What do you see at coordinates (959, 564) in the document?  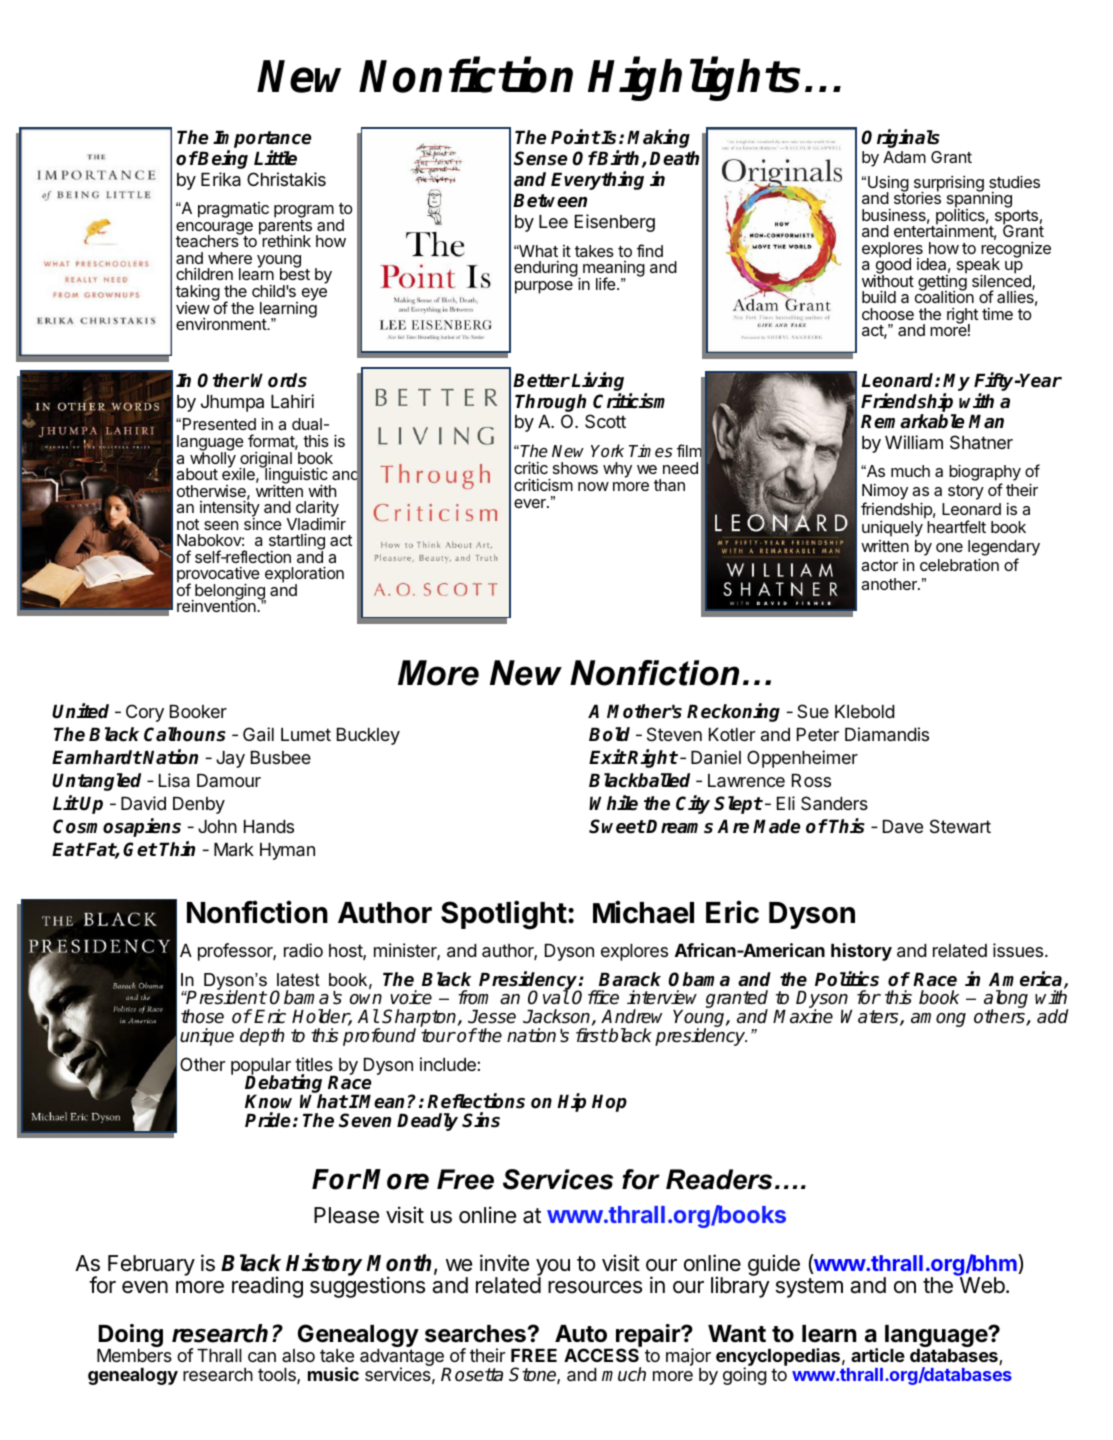 I see `celebration` at bounding box center [959, 564].
